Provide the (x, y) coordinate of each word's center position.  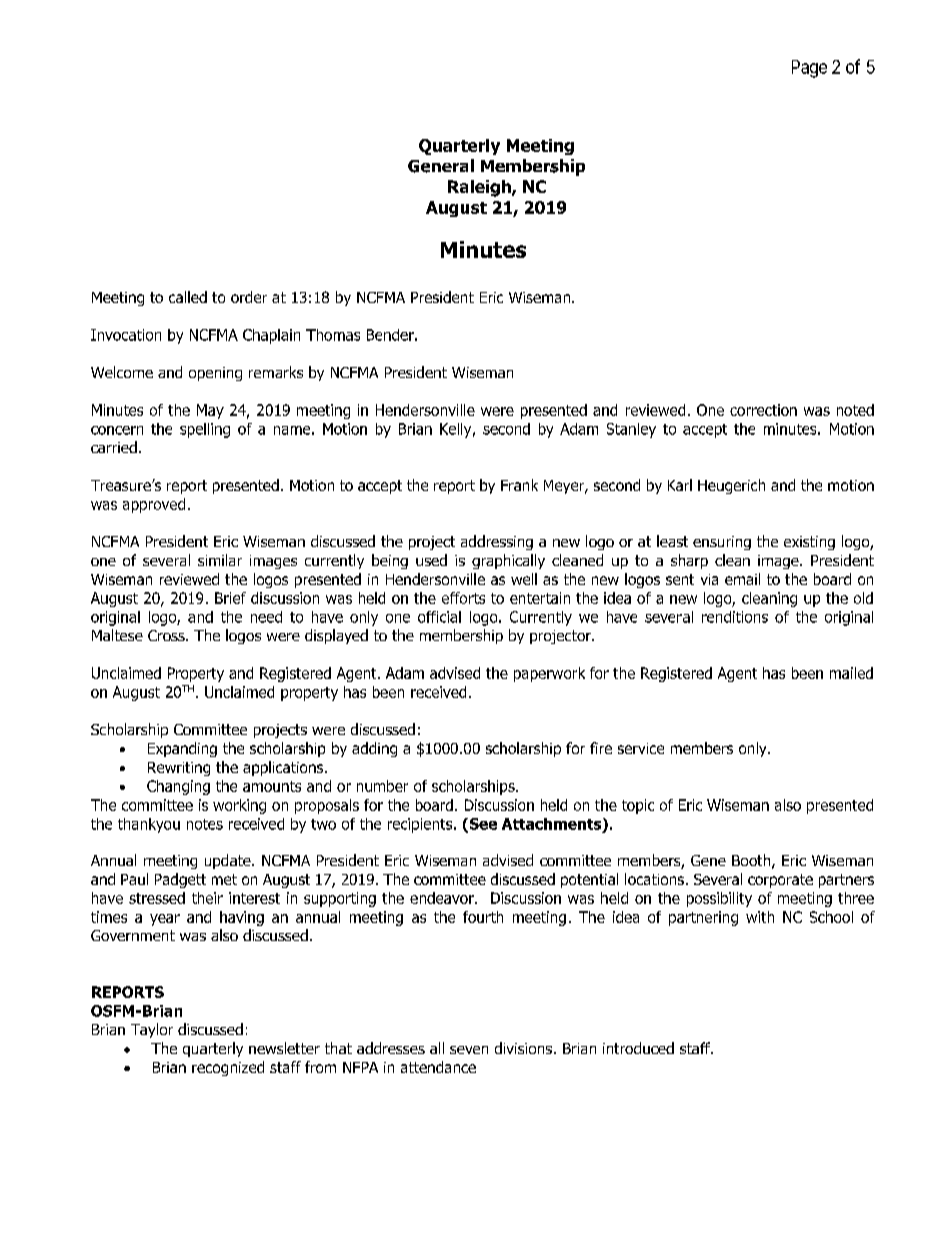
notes (205, 824)
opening (215, 374)
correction (763, 410)
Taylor (152, 1030)
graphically (508, 561)
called (188, 297)
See (482, 825)
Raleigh (480, 188)
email (742, 579)
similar (220, 560)
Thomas (333, 335)
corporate (780, 881)
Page (809, 69)
